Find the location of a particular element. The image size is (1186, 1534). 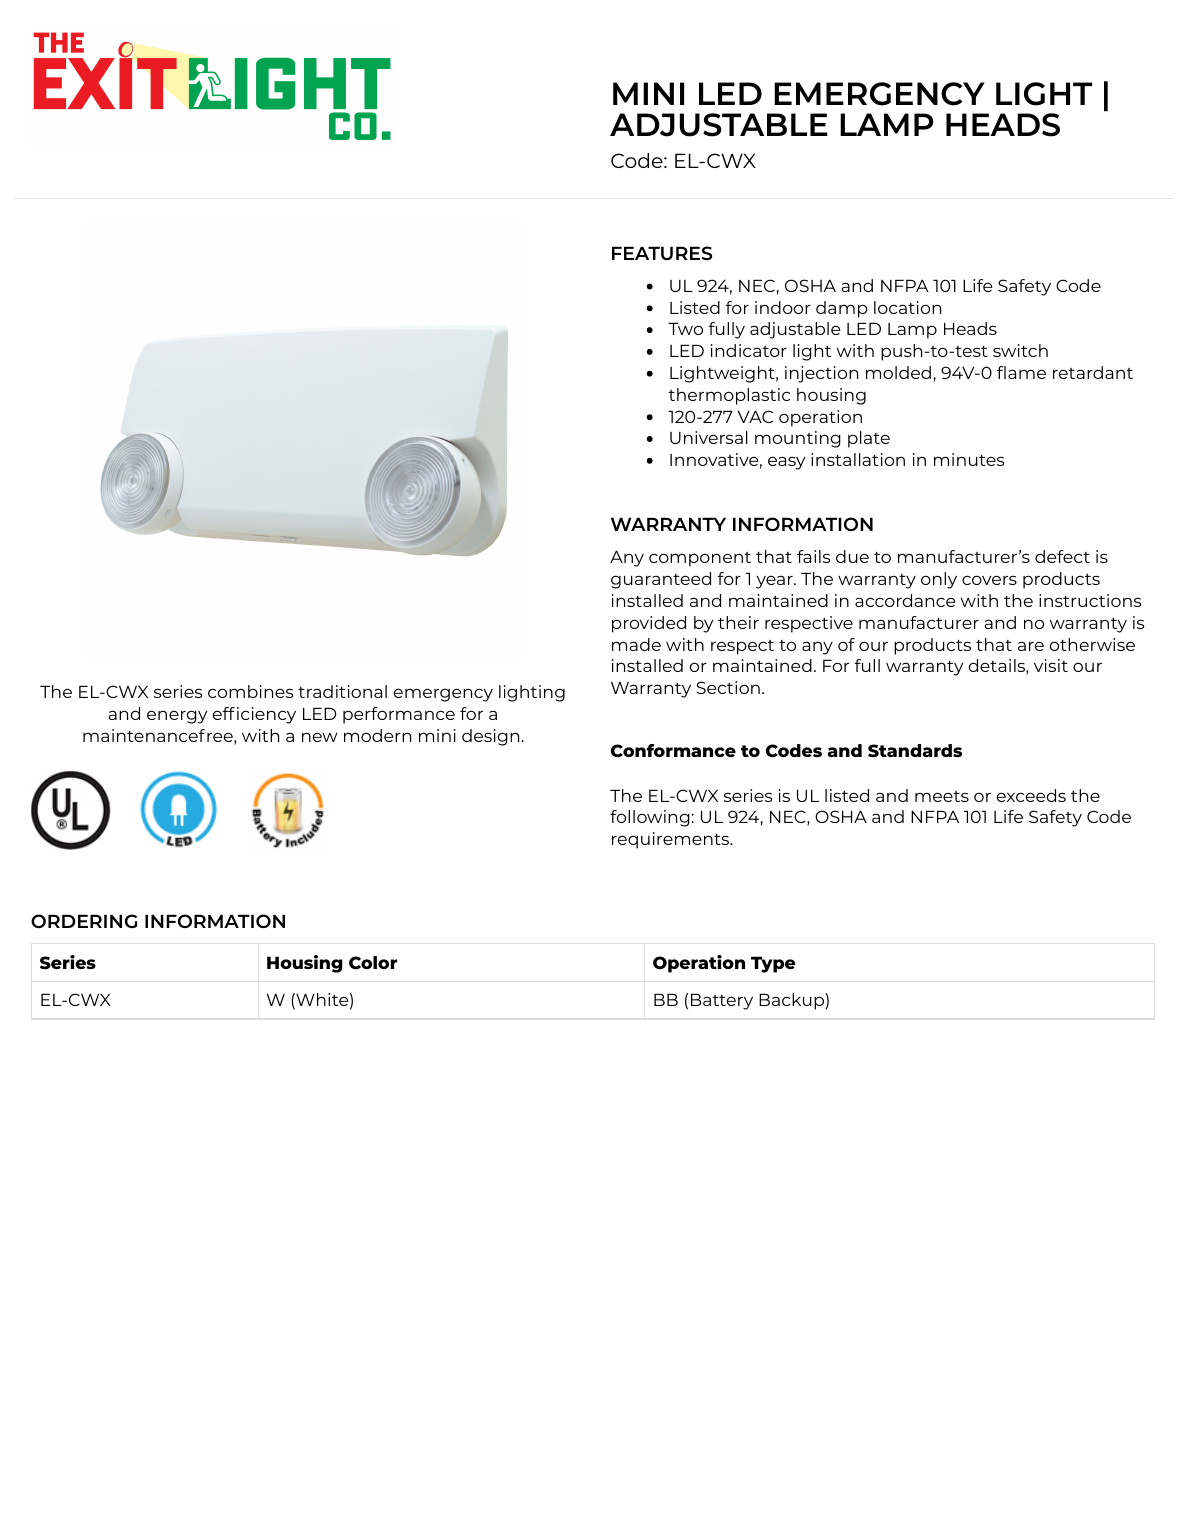

energy is located at coordinates (177, 717).
